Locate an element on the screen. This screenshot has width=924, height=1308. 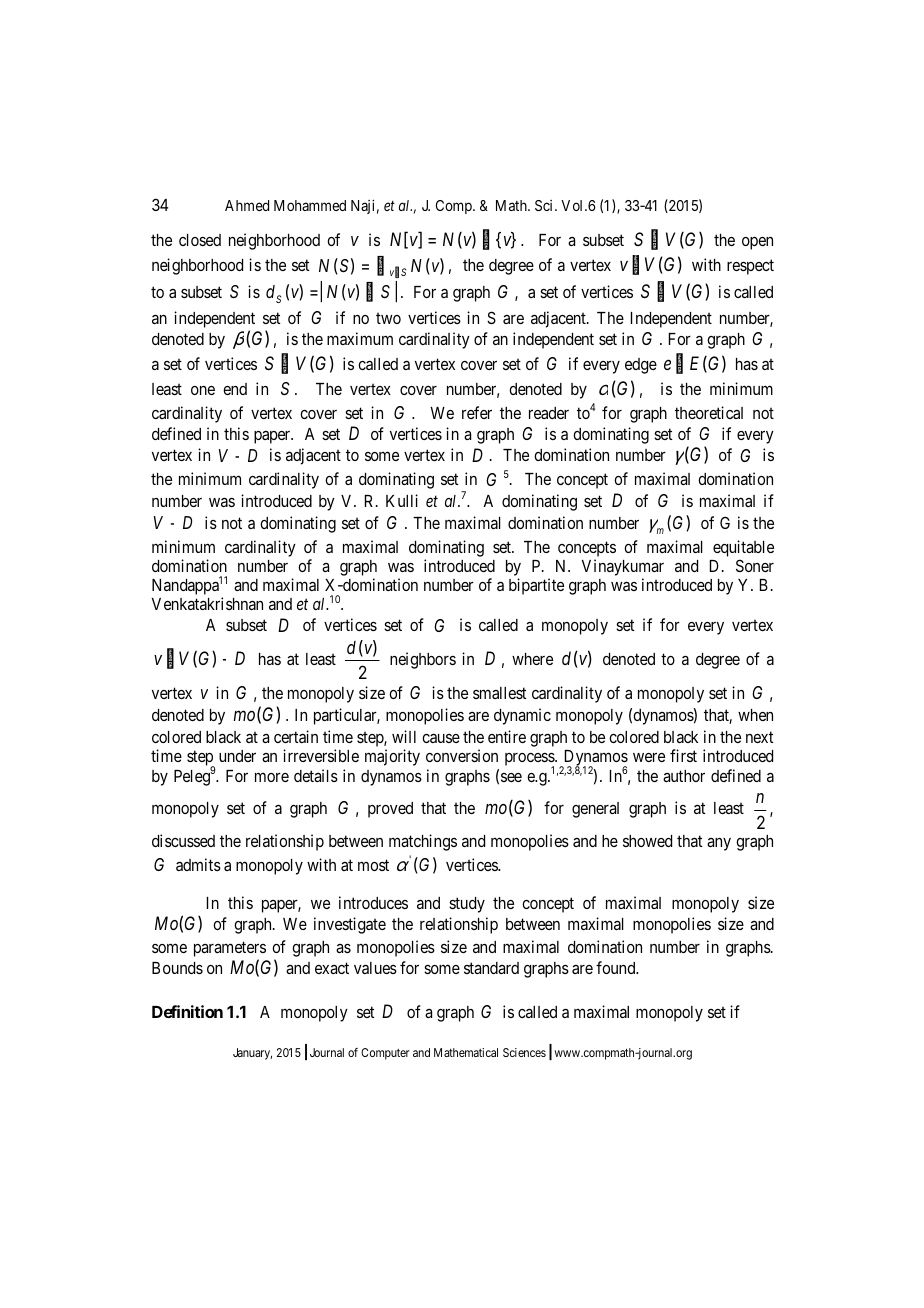
two is located at coordinates (388, 318).
